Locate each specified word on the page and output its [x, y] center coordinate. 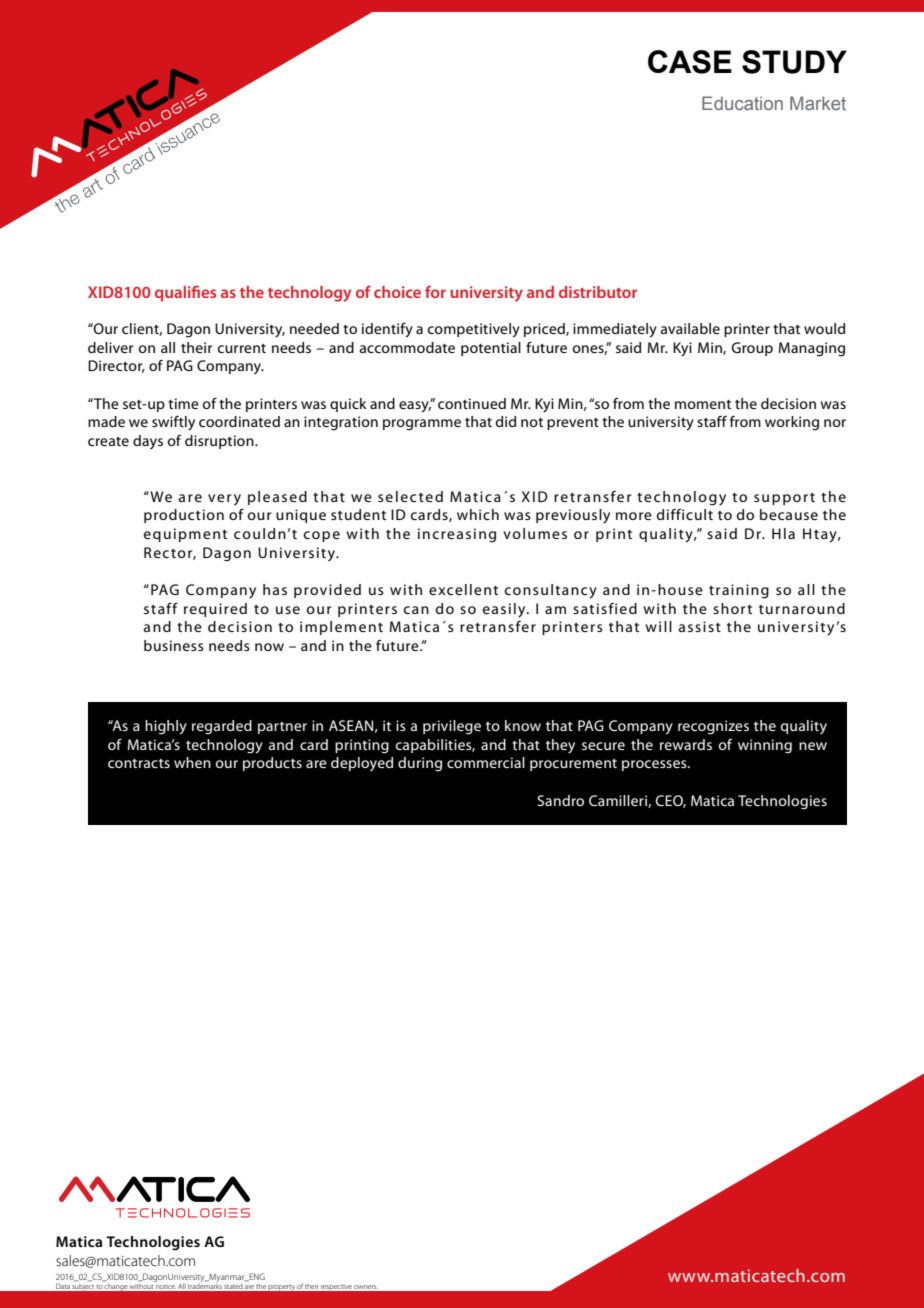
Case [690, 62]
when [192, 762]
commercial [486, 762]
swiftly [173, 423]
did [506, 421]
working [792, 423]
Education [742, 103]
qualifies [185, 293]
